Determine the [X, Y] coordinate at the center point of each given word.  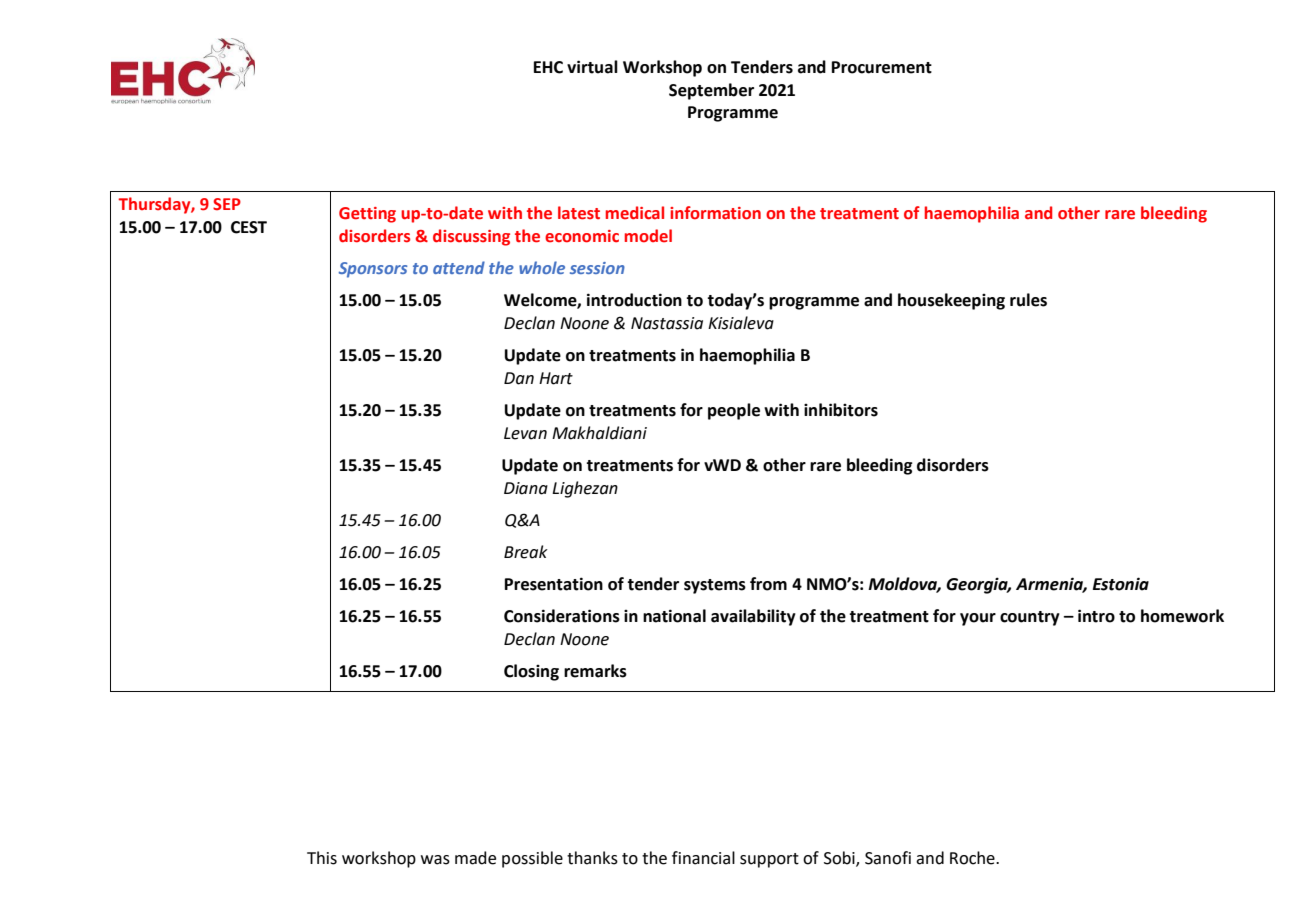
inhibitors [841, 410]
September [711, 91]
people [734, 411]
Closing [531, 672]
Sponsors [373, 270]
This [322, 858]
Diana [526, 488]
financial [703, 858]
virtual [592, 67]
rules [1028, 300]
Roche [973, 858]
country [1030, 618]
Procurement [882, 67]
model [648, 236]
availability [753, 617]
